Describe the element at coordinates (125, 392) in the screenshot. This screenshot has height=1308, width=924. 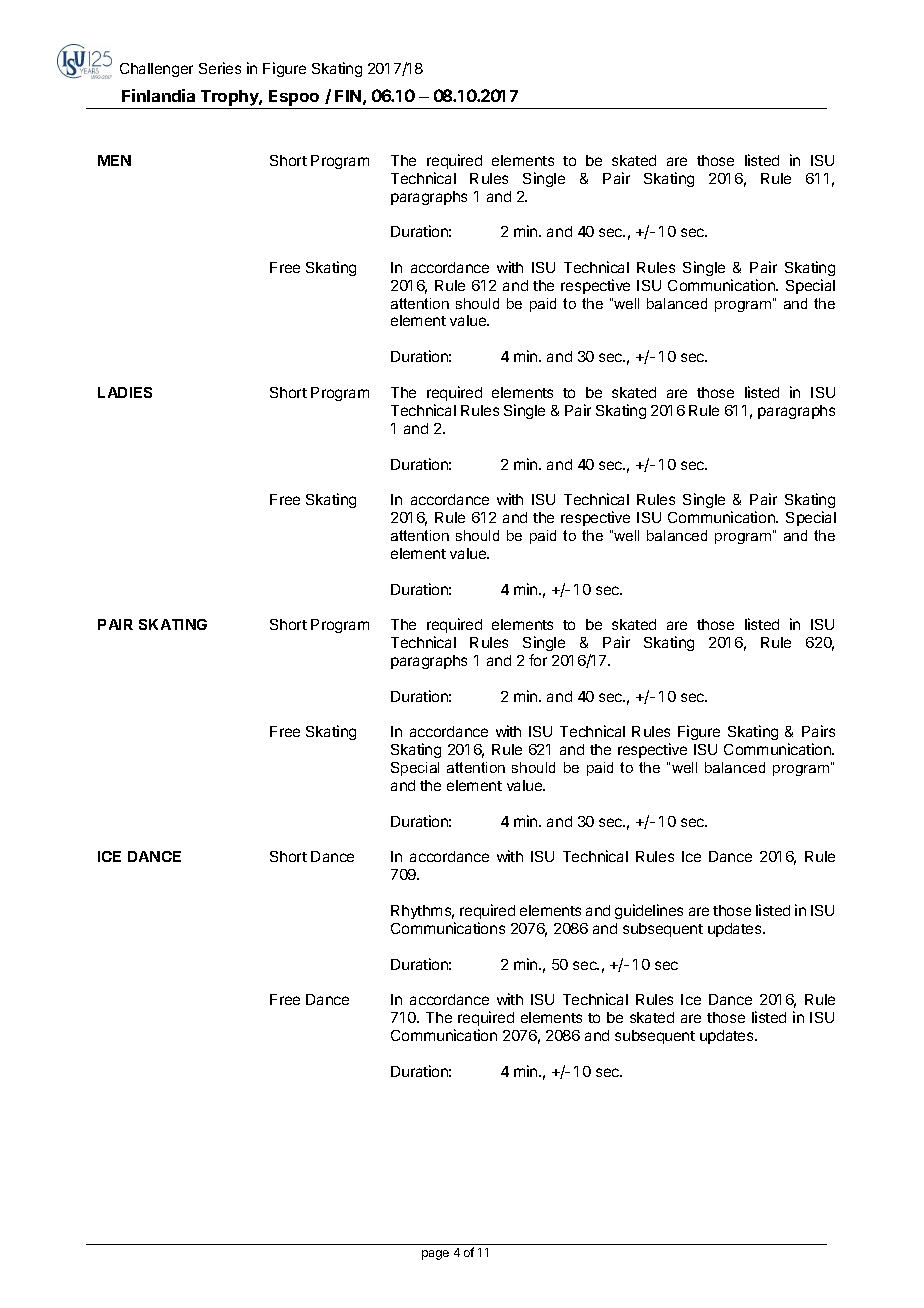
I see `LADIES` at that location.
